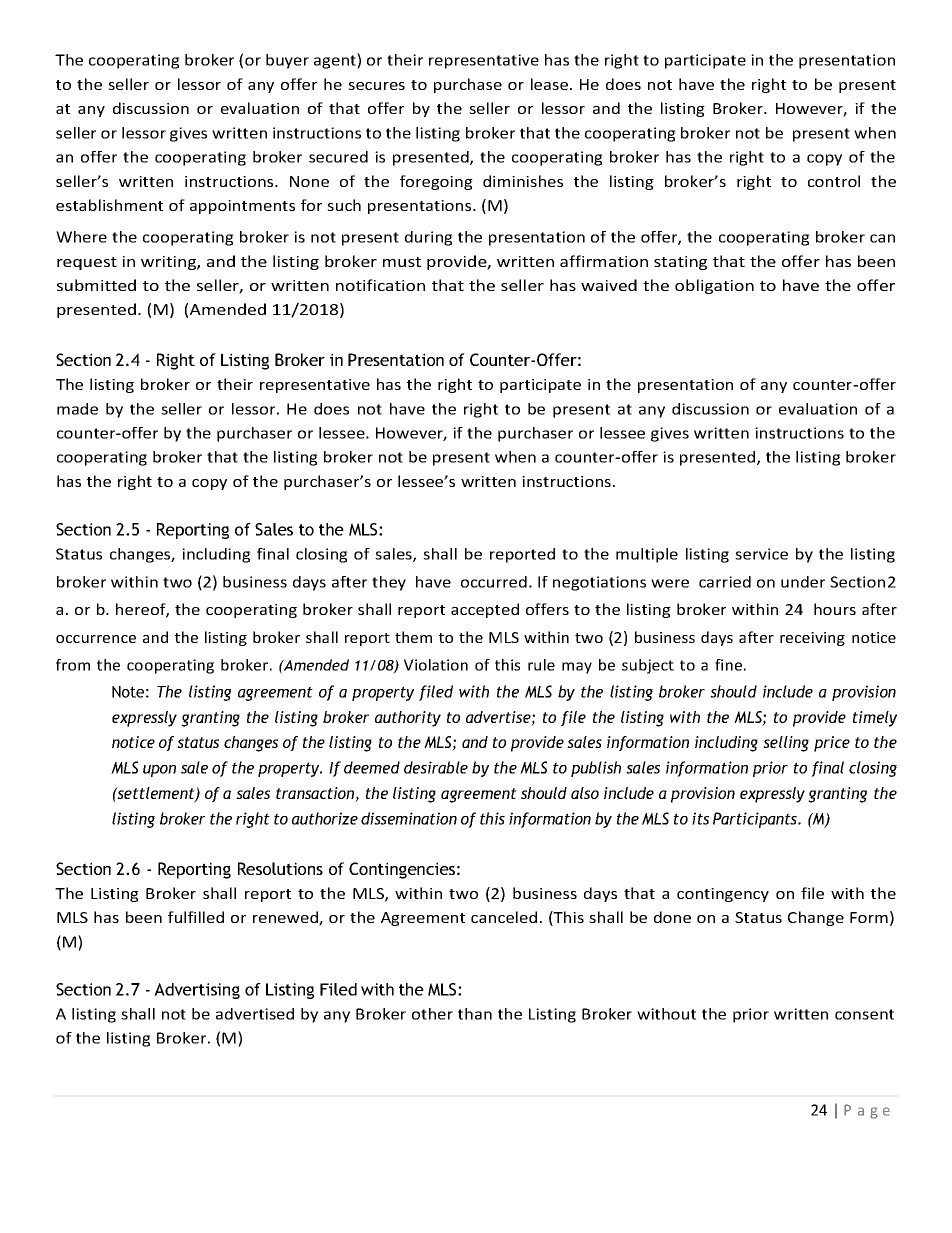  What do you see at coordinates (761, 554) in the image?
I see `service` at bounding box center [761, 554].
